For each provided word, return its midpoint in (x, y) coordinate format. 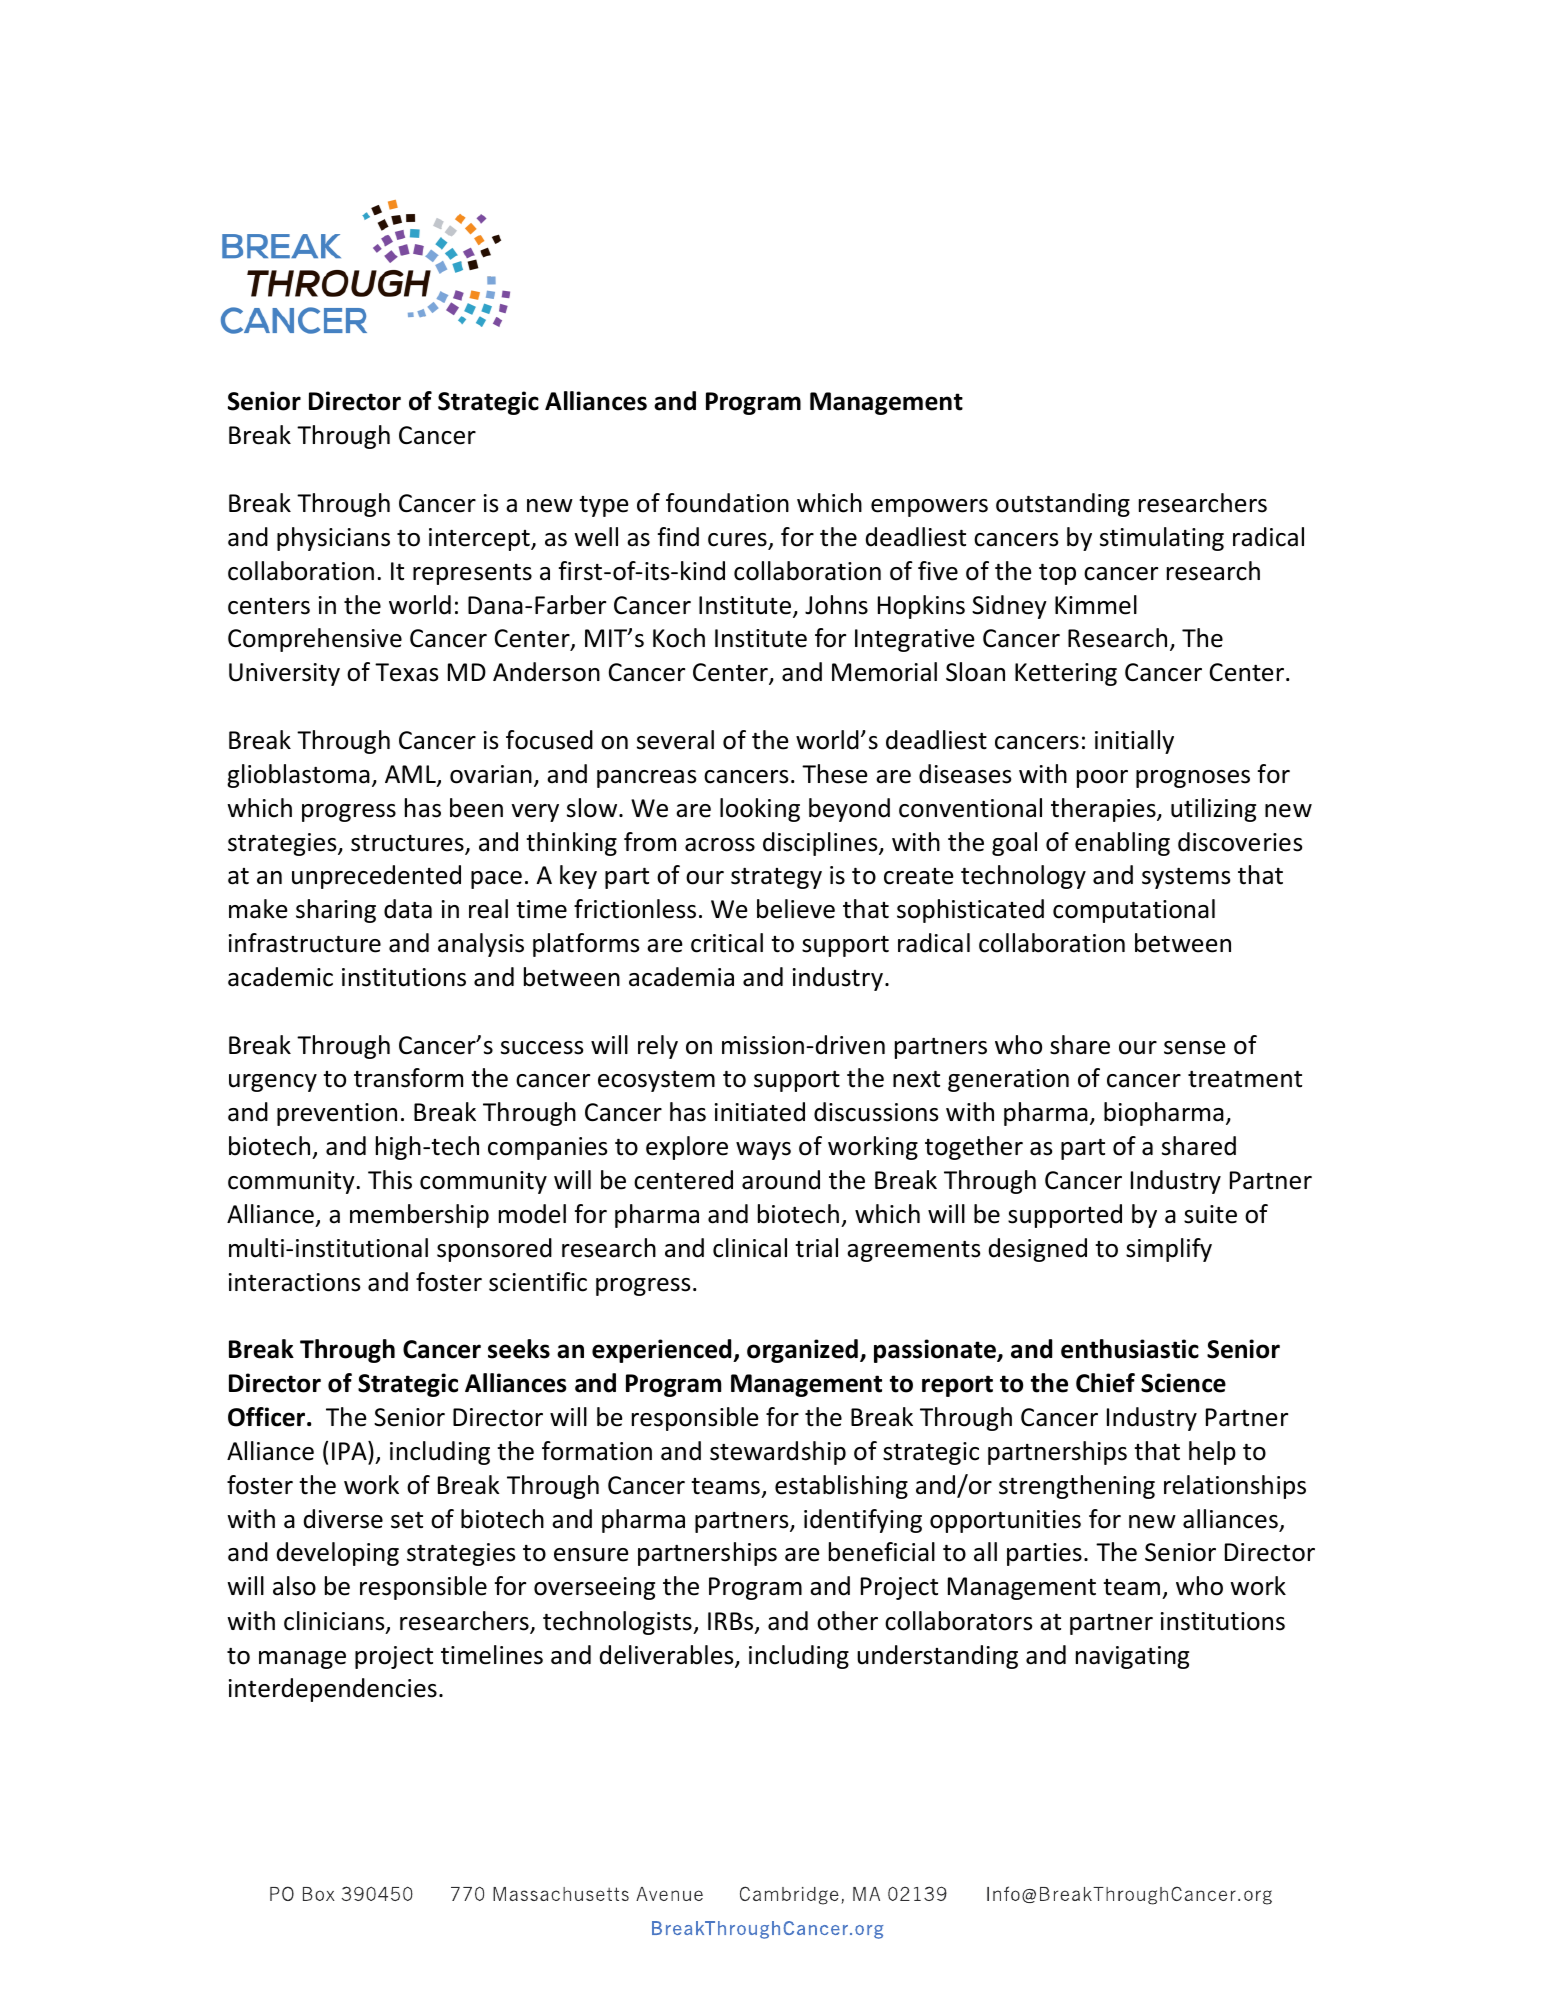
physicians (333, 539)
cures (737, 540)
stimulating (1162, 539)
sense (1195, 1048)
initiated (760, 1112)
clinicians (335, 1622)
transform (408, 1078)
